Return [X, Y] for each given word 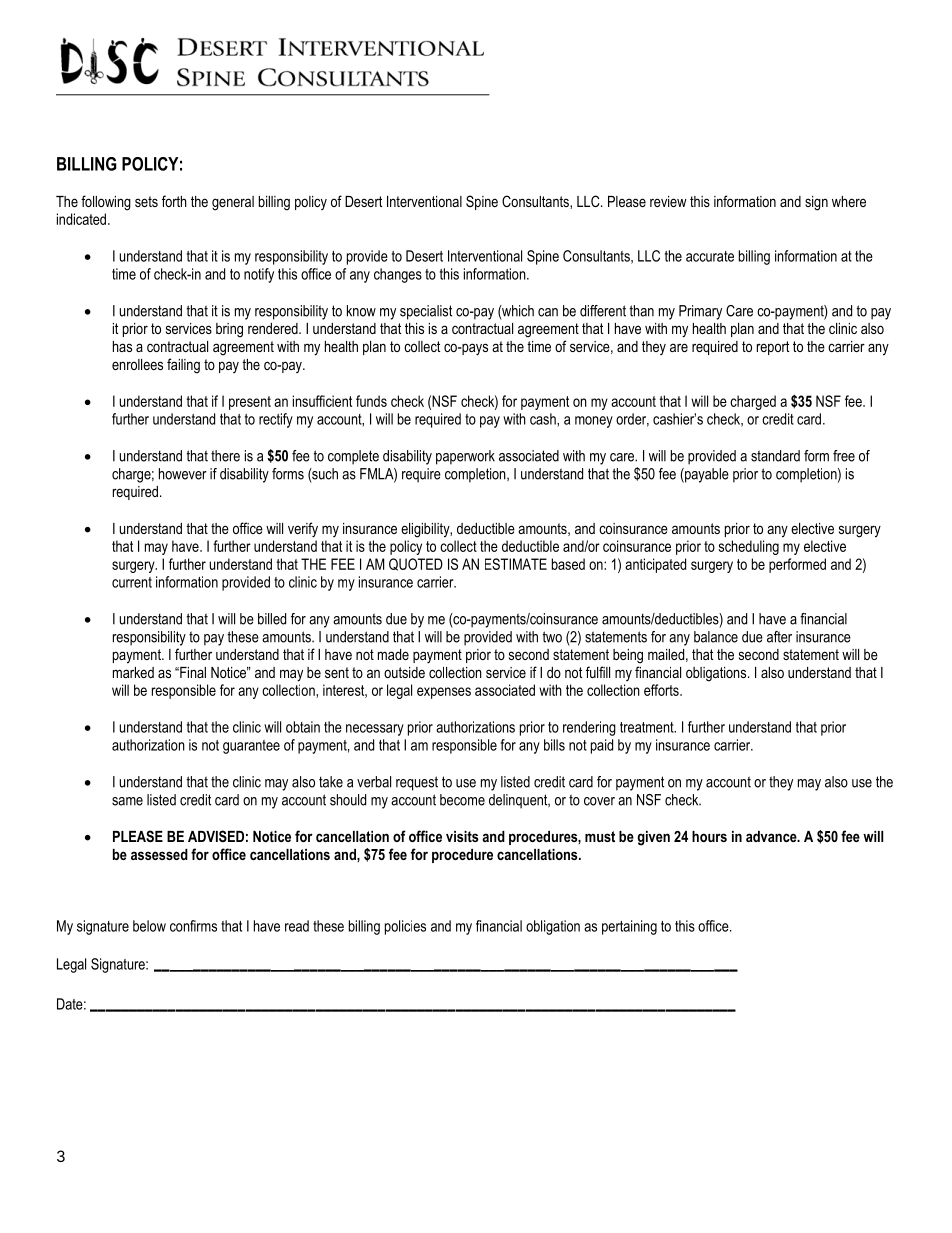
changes [398, 275]
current [132, 582]
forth [174, 201]
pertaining [629, 927]
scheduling [749, 547]
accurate [710, 256]
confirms [193, 926]
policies [405, 927]
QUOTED [416, 564]
